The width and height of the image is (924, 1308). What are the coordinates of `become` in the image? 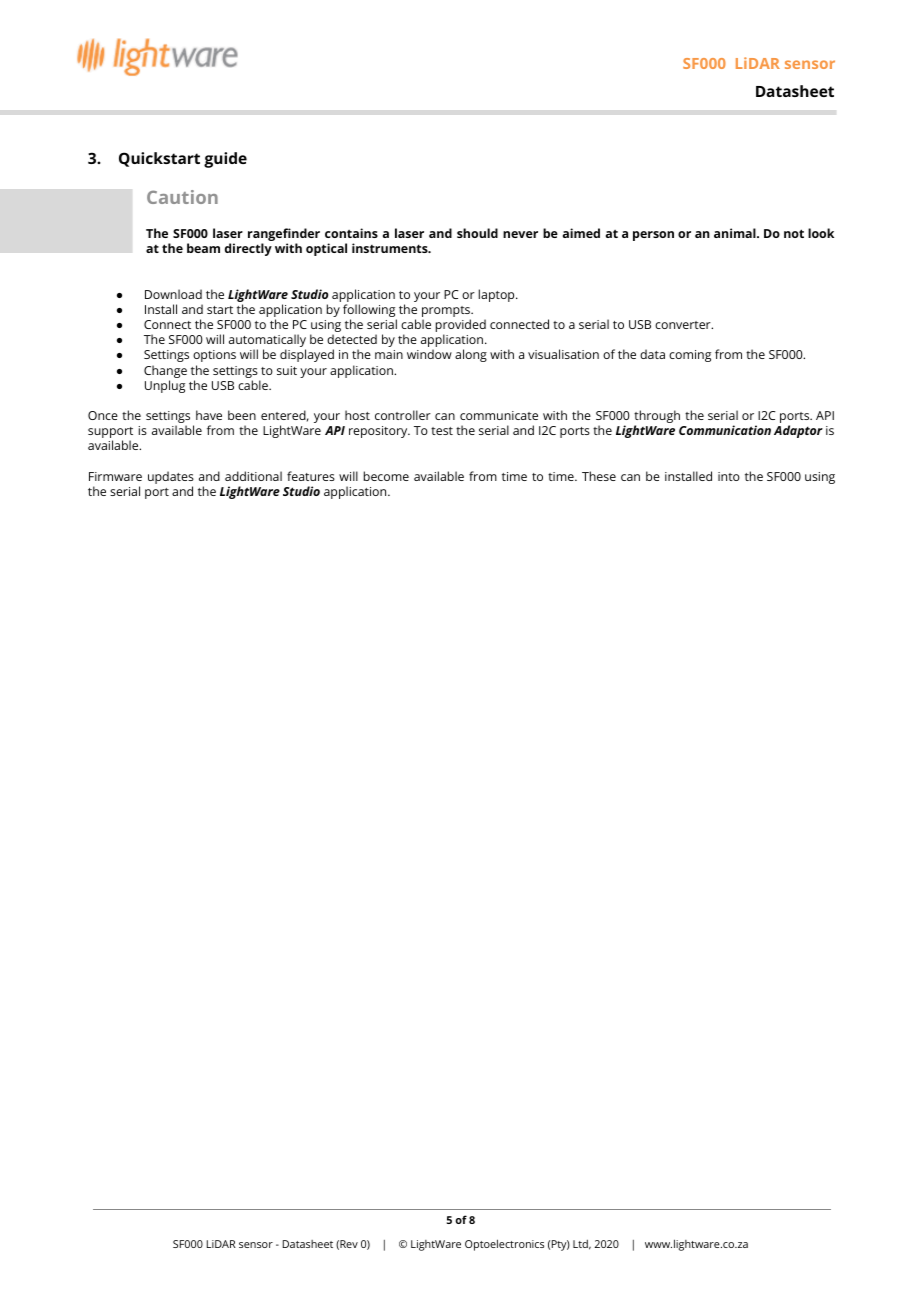 It's located at (386, 476).
